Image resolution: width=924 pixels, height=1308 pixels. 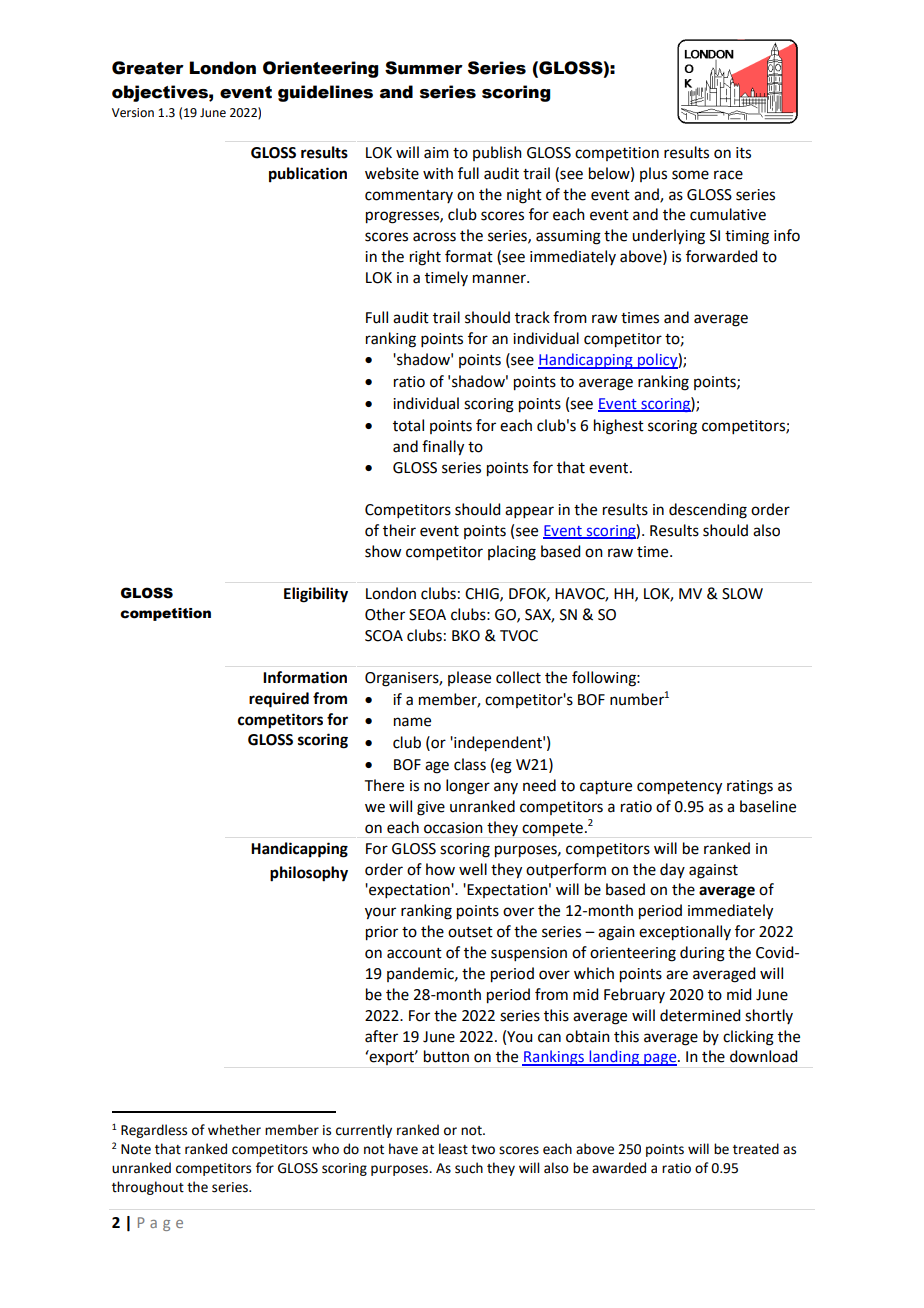 What do you see at coordinates (234, 1130) in the screenshot?
I see `whether` at bounding box center [234, 1130].
